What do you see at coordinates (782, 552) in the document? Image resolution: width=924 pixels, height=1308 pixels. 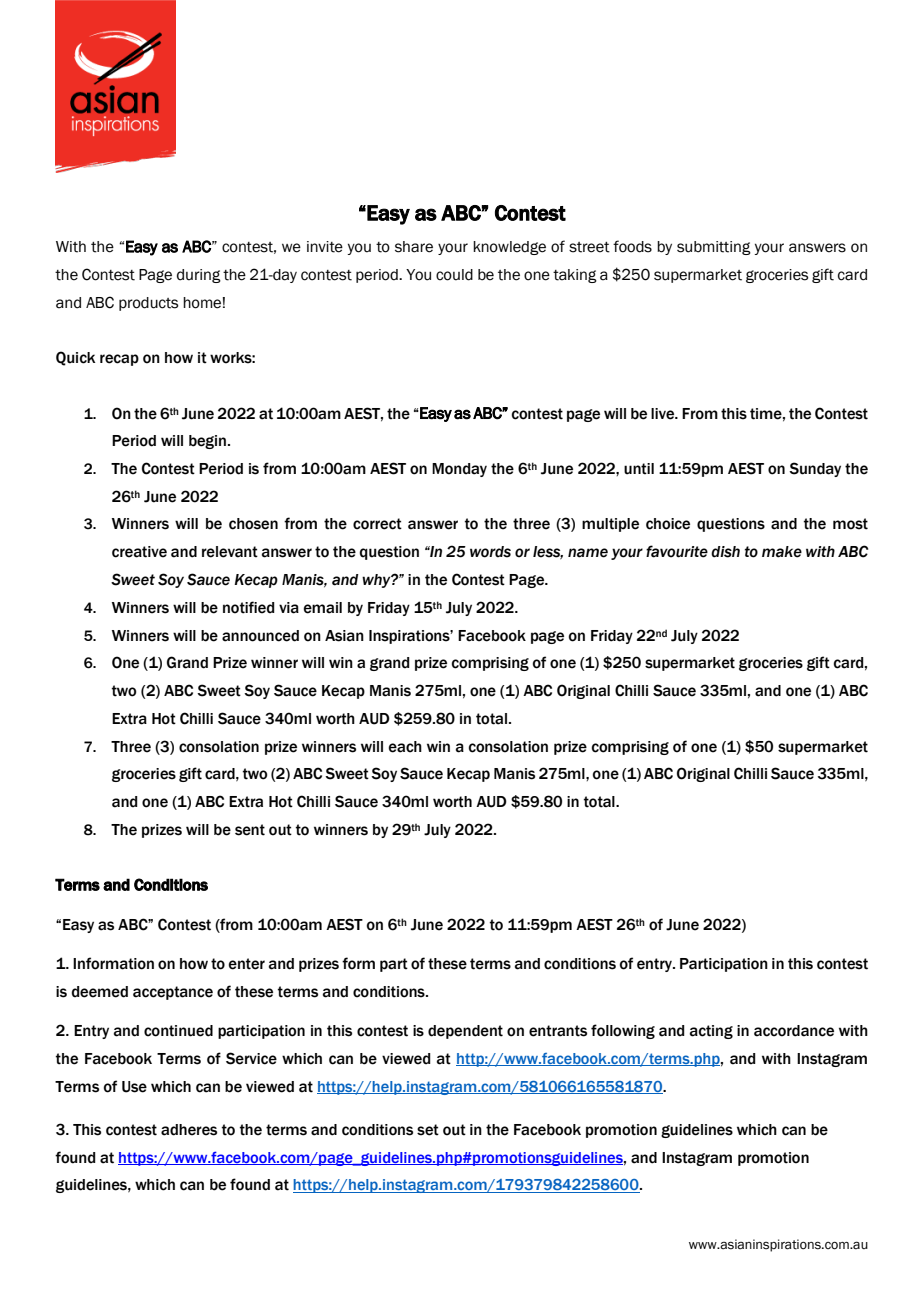 I see `make` at bounding box center [782, 552].
